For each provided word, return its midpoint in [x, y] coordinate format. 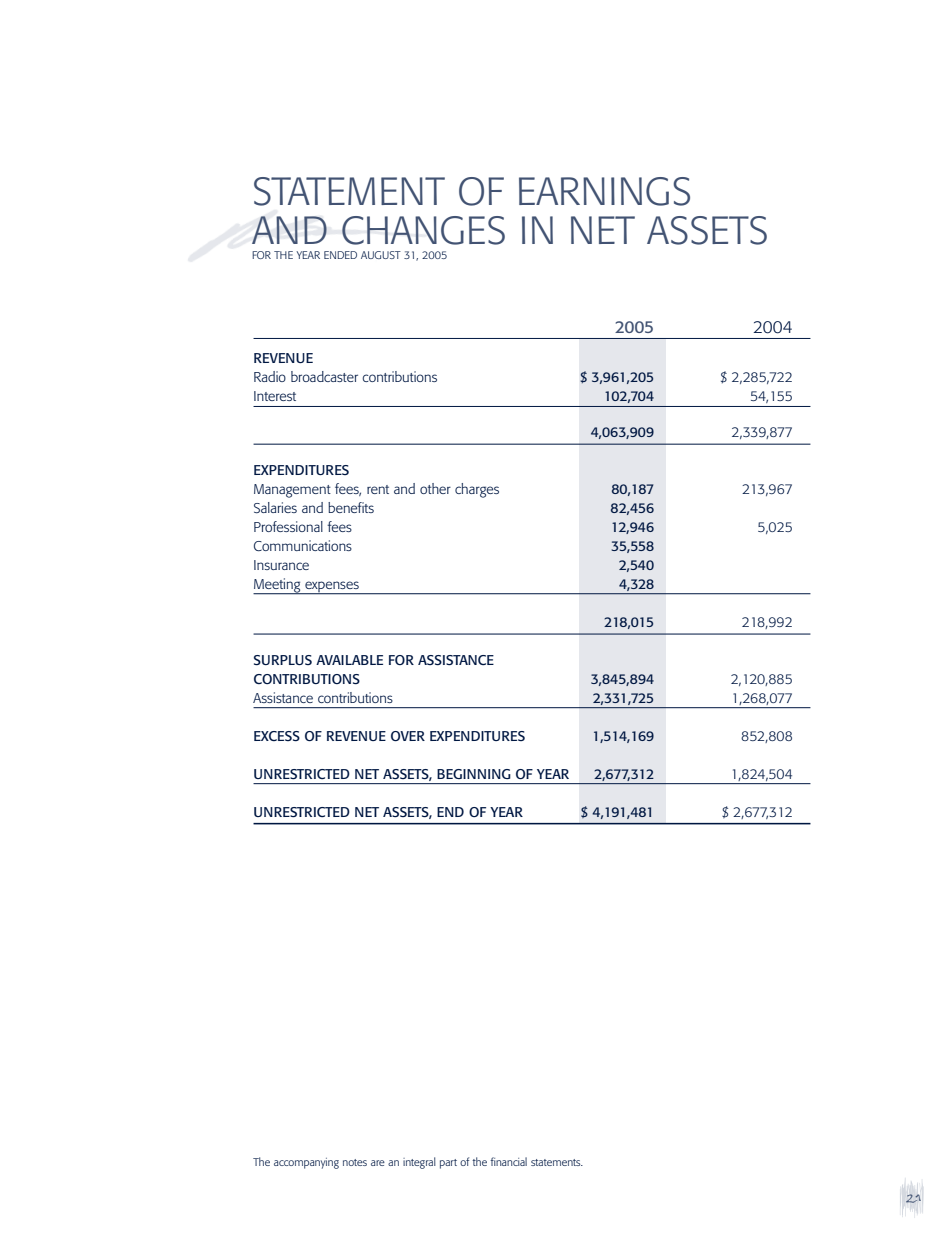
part [448, 1164]
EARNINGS [604, 191]
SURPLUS [283, 660]
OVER [408, 736]
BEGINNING [474, 774]
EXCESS [277, 736]
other [435, 488]
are [378, 1163]
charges [477, 490]
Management [292, 491]
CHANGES [423, 230]
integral [419, 1163]
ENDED [340, 255]
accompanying [306, 1163]
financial [508, 1161]
